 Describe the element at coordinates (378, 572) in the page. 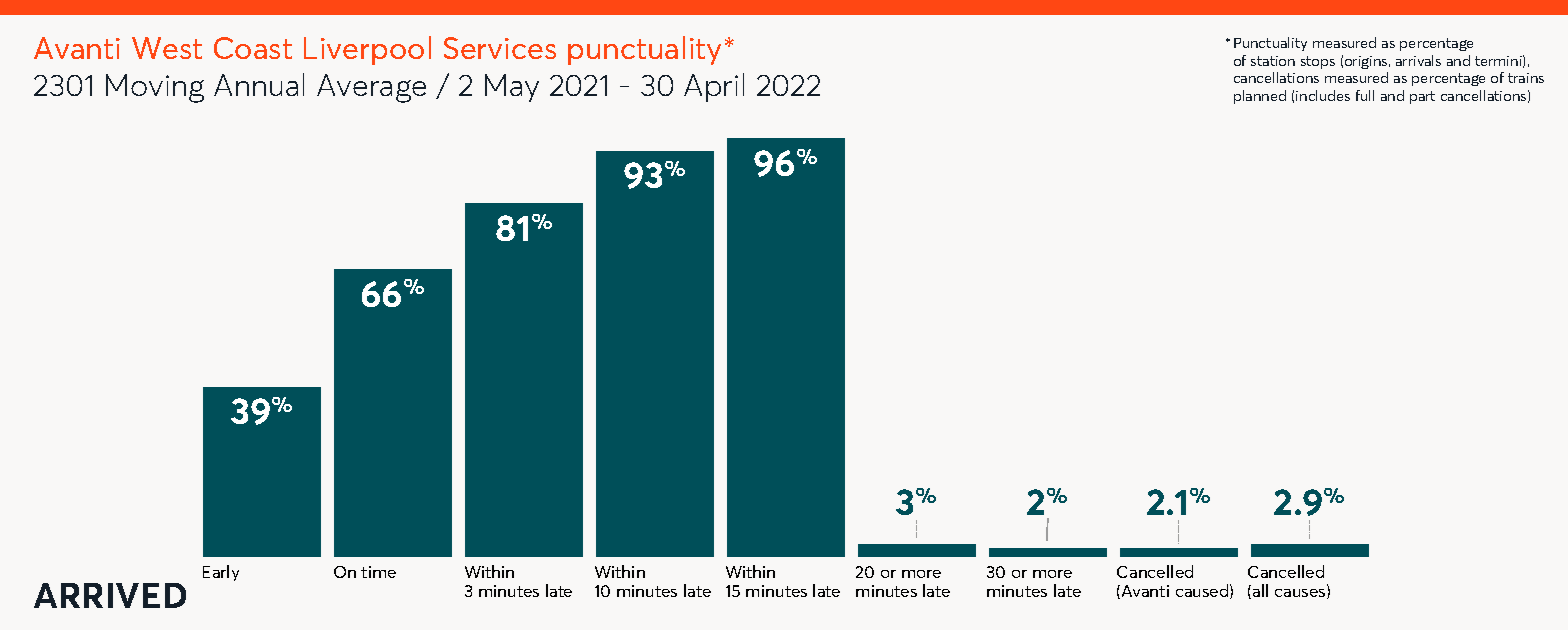

I see `time` at that location.
